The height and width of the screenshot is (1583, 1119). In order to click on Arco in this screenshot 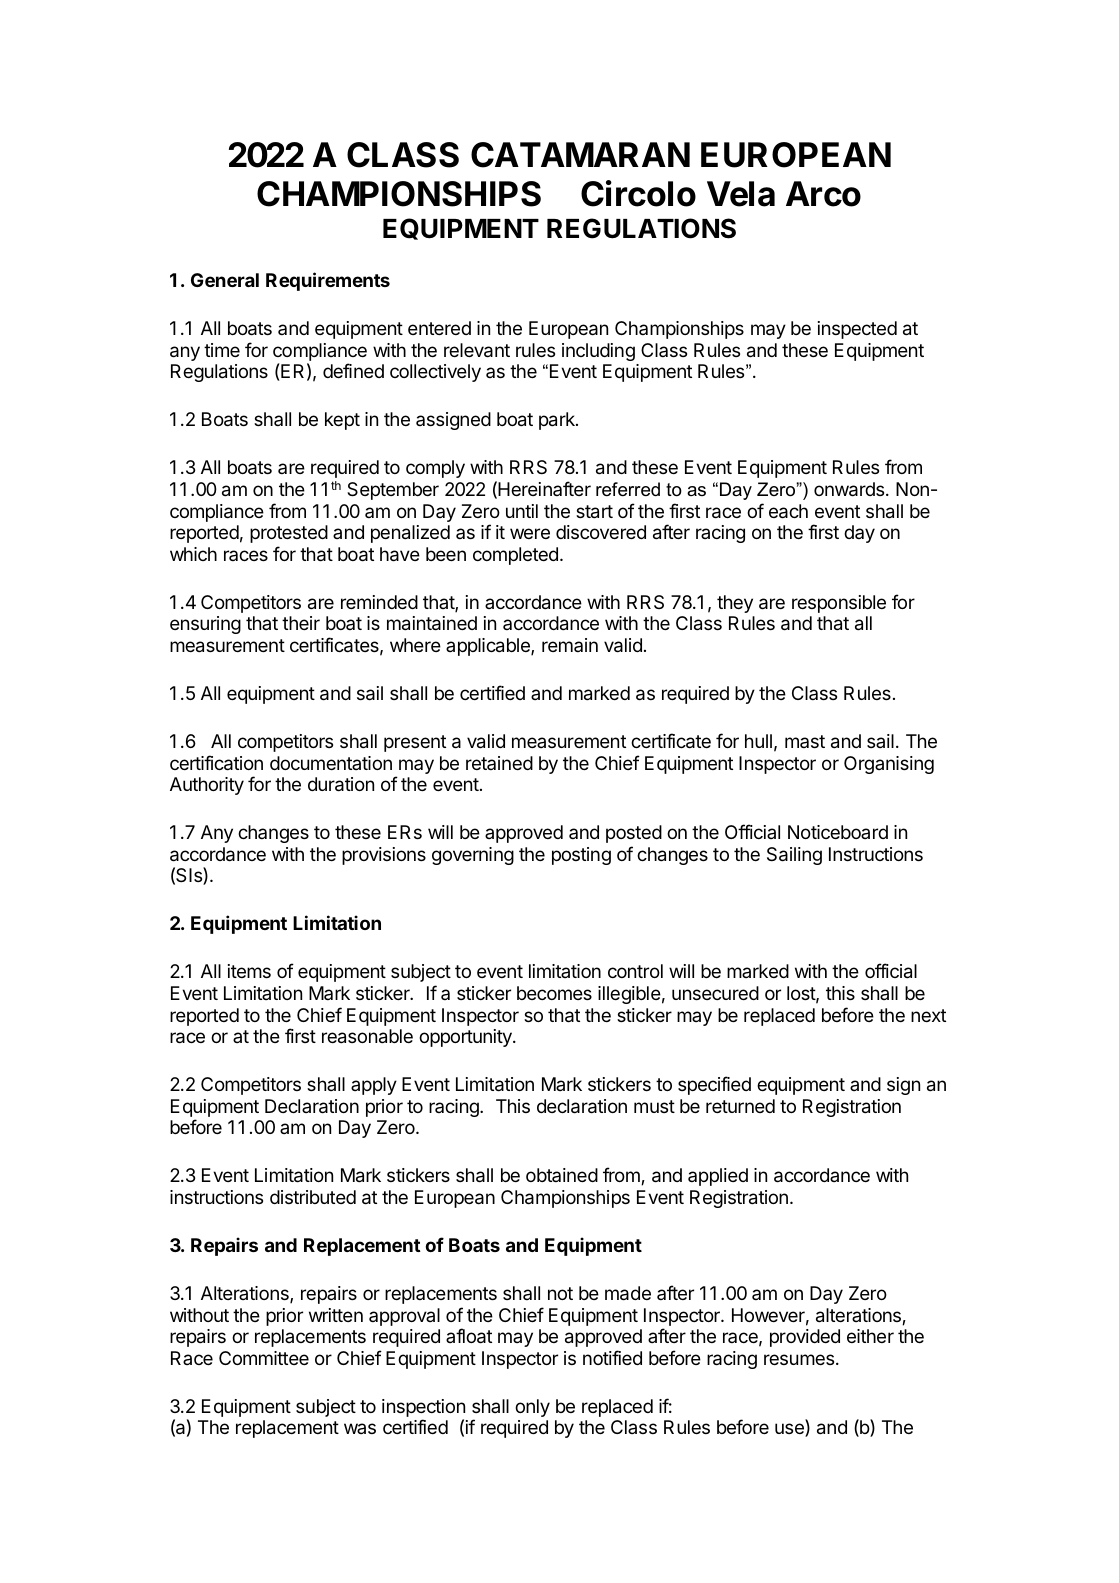, I will do `click(823, 194)`.
